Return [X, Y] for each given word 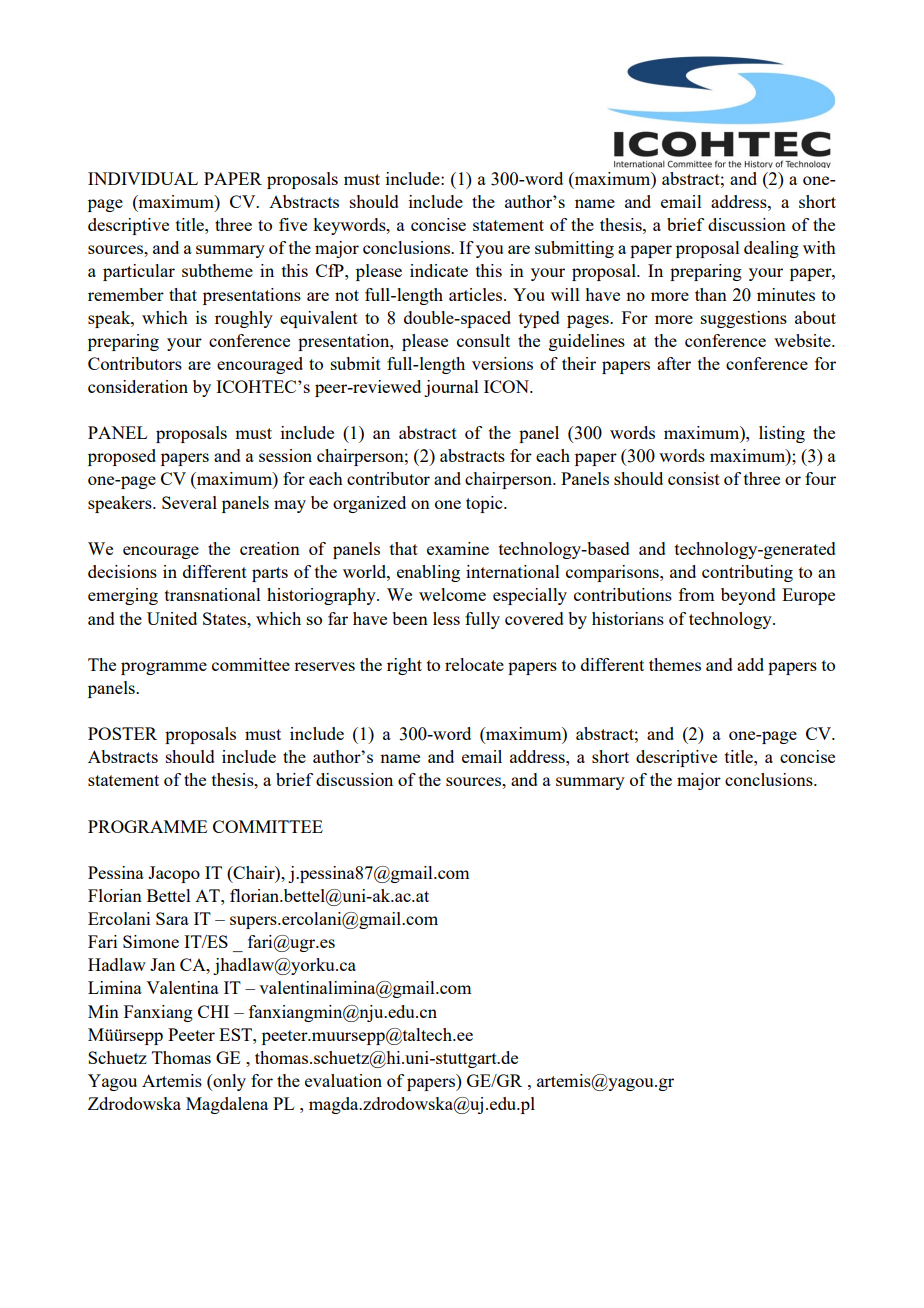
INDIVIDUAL [143, 178]
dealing [771, 249]
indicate [439, 270]
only [228, 1082]
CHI [213, 1011]
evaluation [343, 1080]
